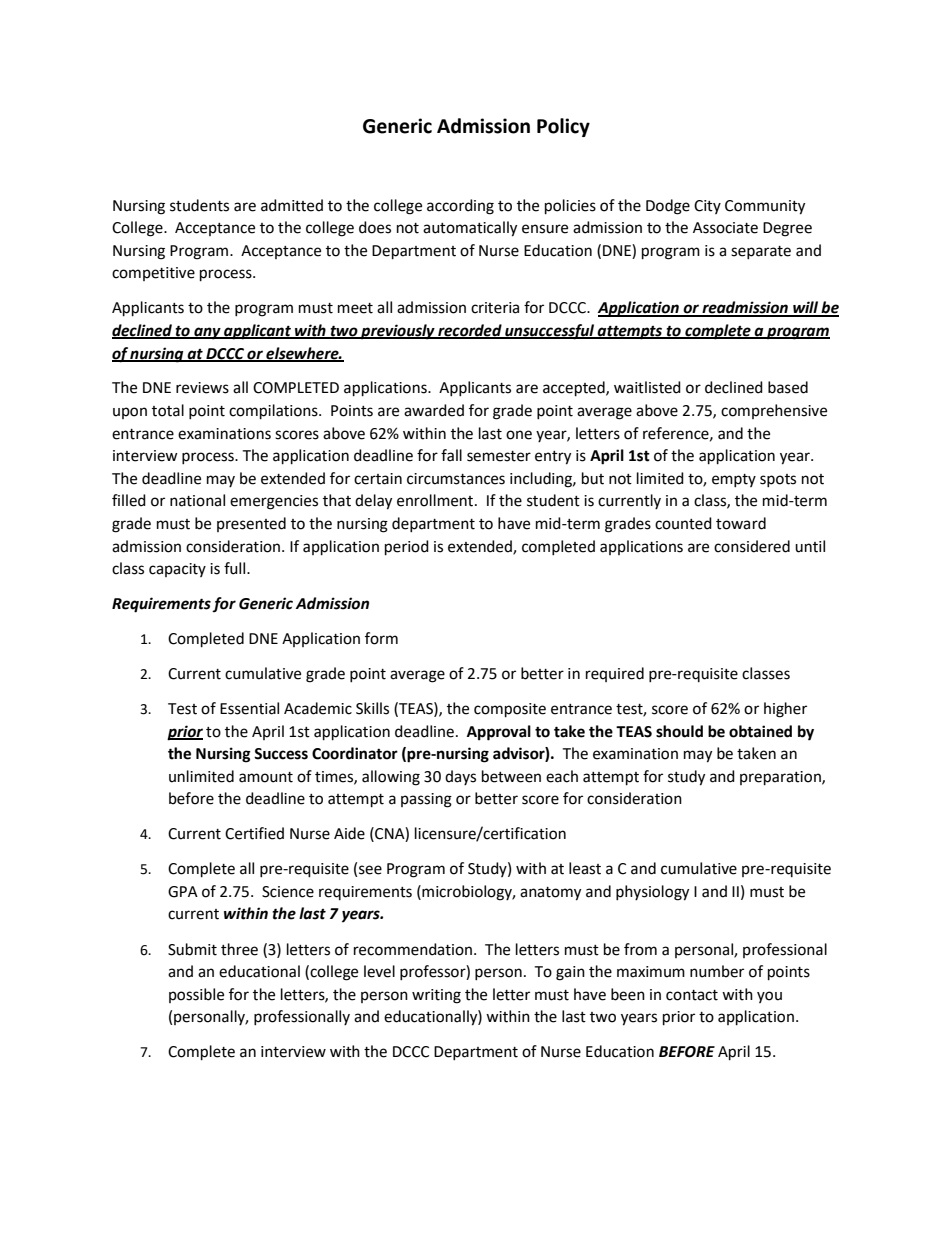 The image size is (952, 1233). Describe the element at coordinates (249, 708) in the image. I see `Essential` at that location.
